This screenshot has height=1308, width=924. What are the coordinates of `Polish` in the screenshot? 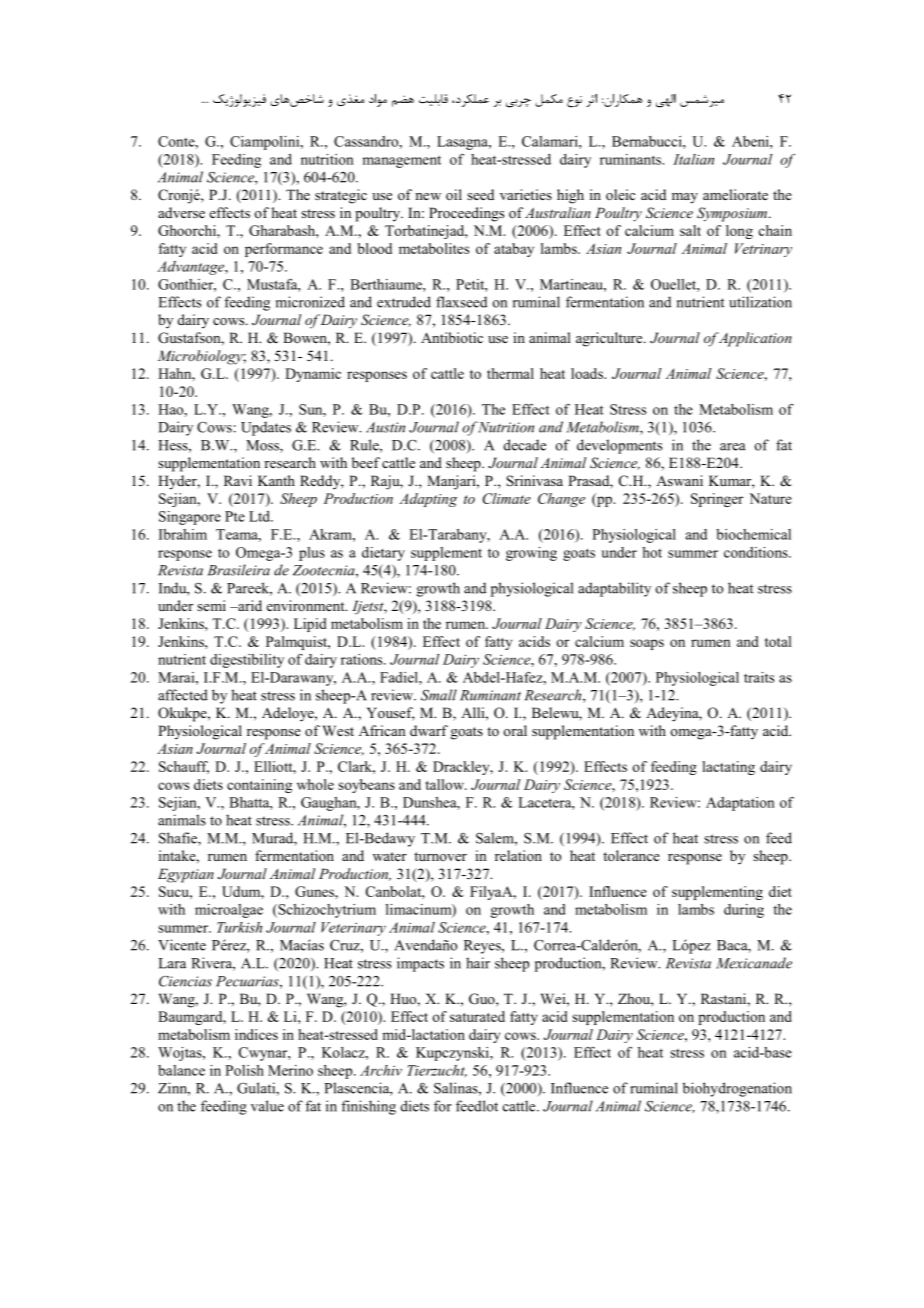 It's located at (244, 1070).
